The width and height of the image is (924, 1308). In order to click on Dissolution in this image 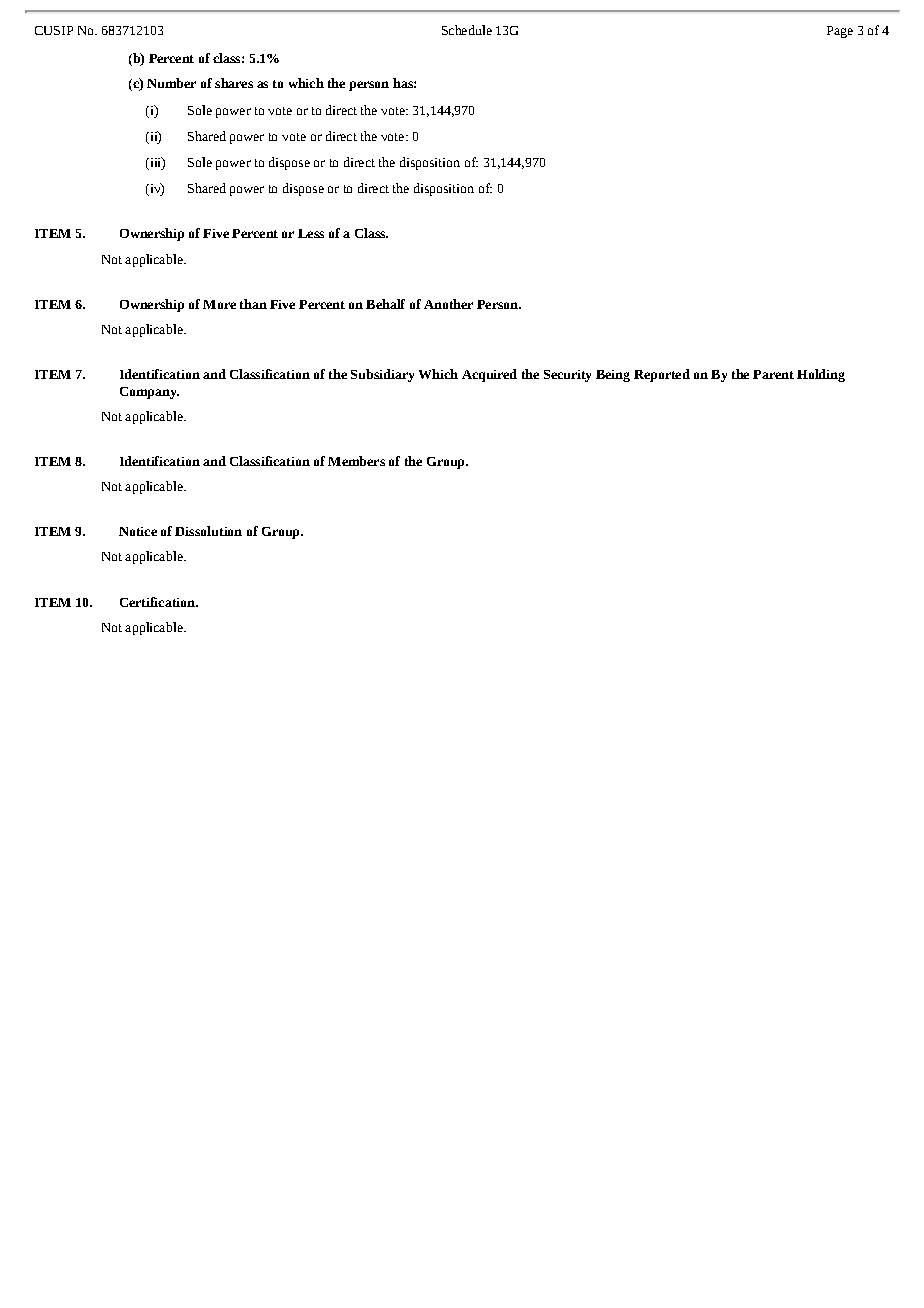, I will do `click(208, 531)`.
